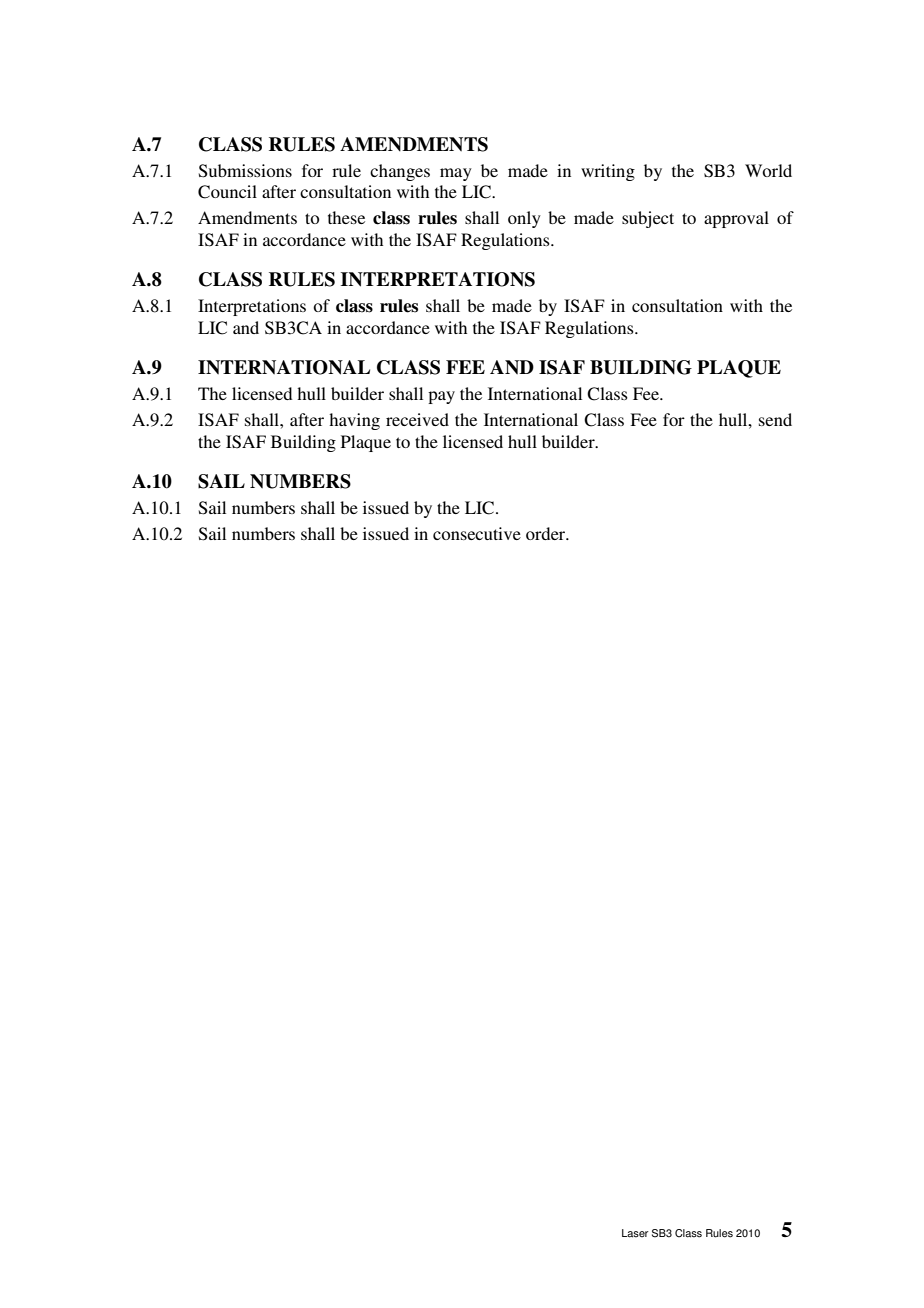  Describe the element at coordinates (648, 219) in the screenshot. I see `subject` at that location.
